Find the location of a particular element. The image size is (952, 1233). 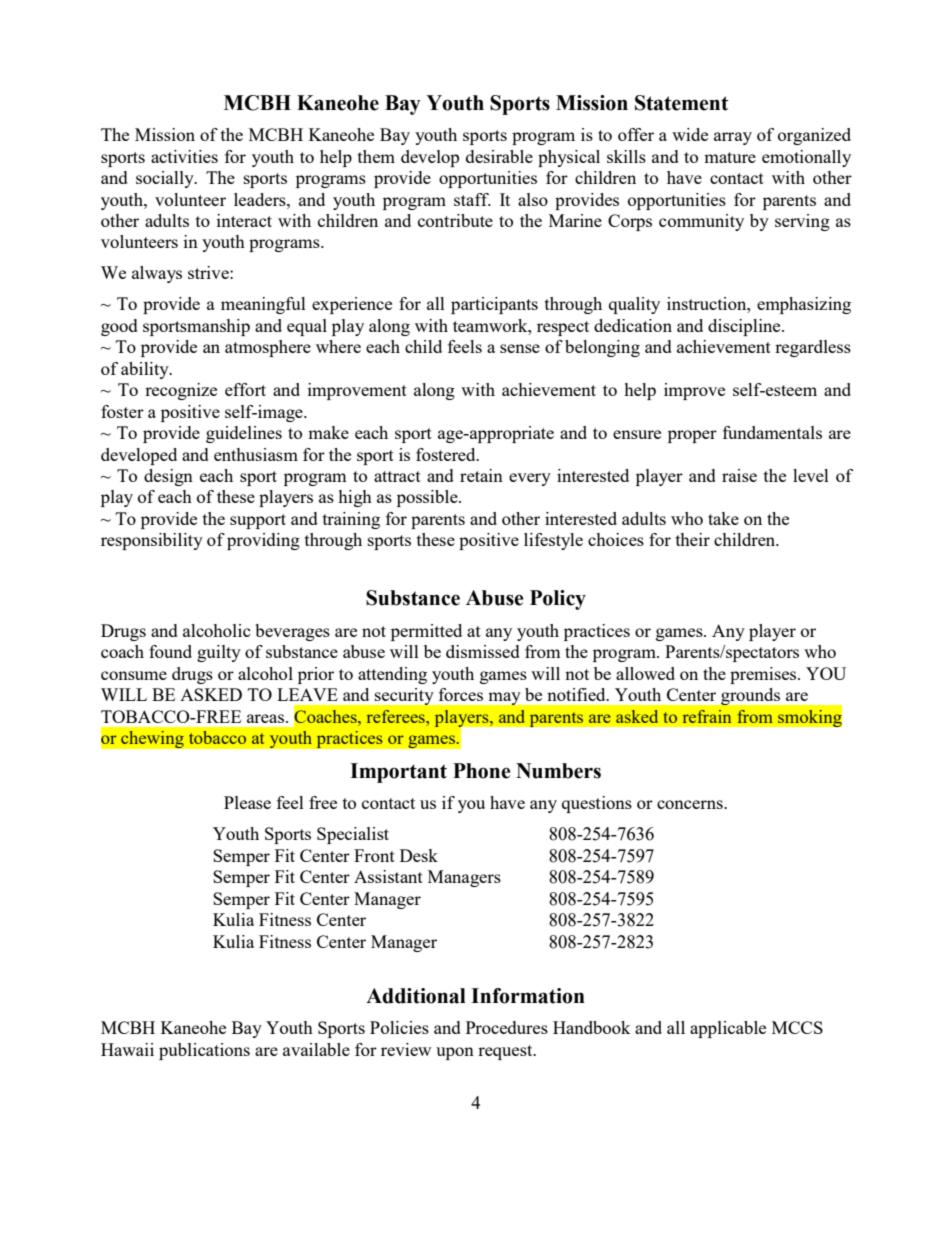

array is located at coordinates (733, 138).
